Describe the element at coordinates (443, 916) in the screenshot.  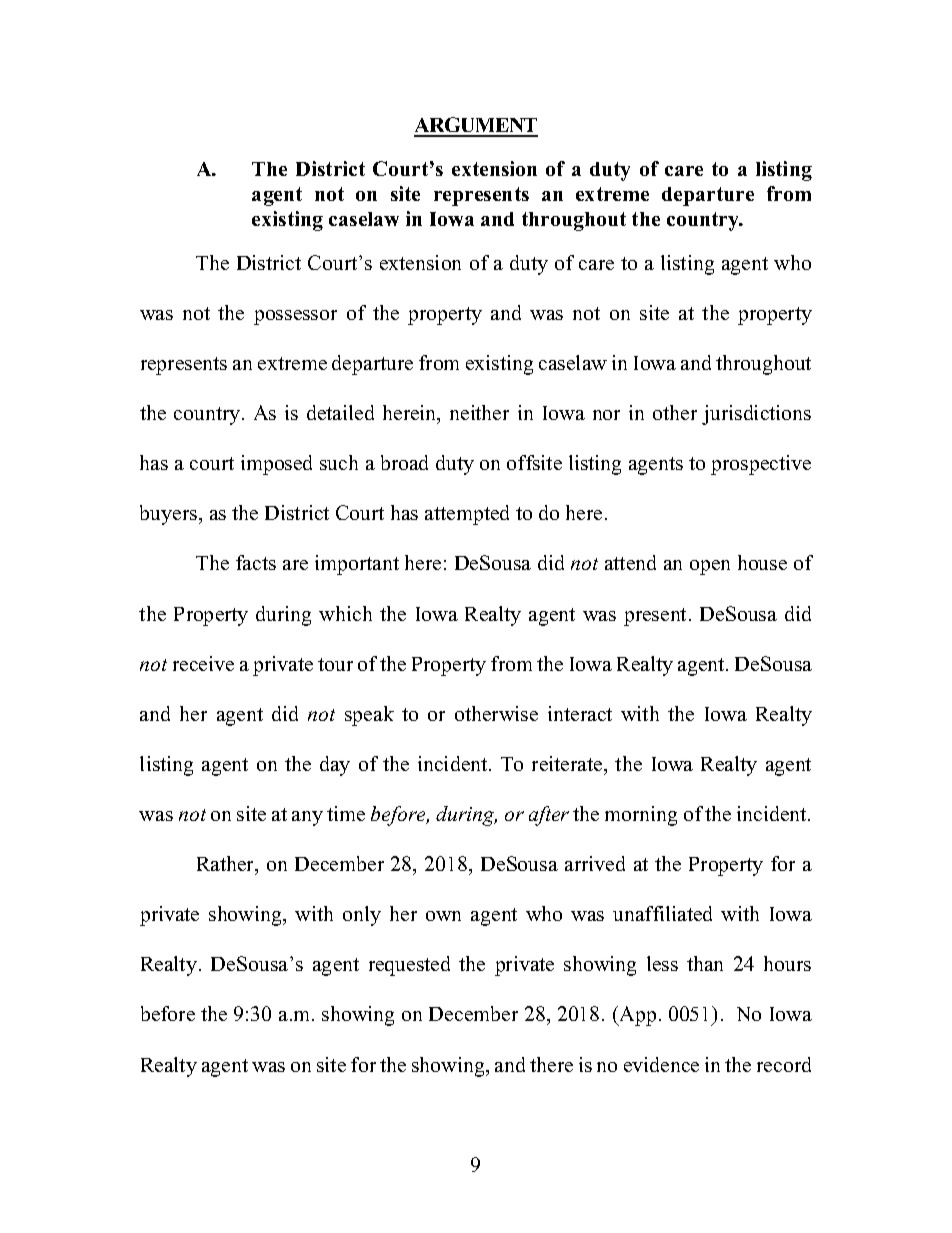
I see `own` at that location.
